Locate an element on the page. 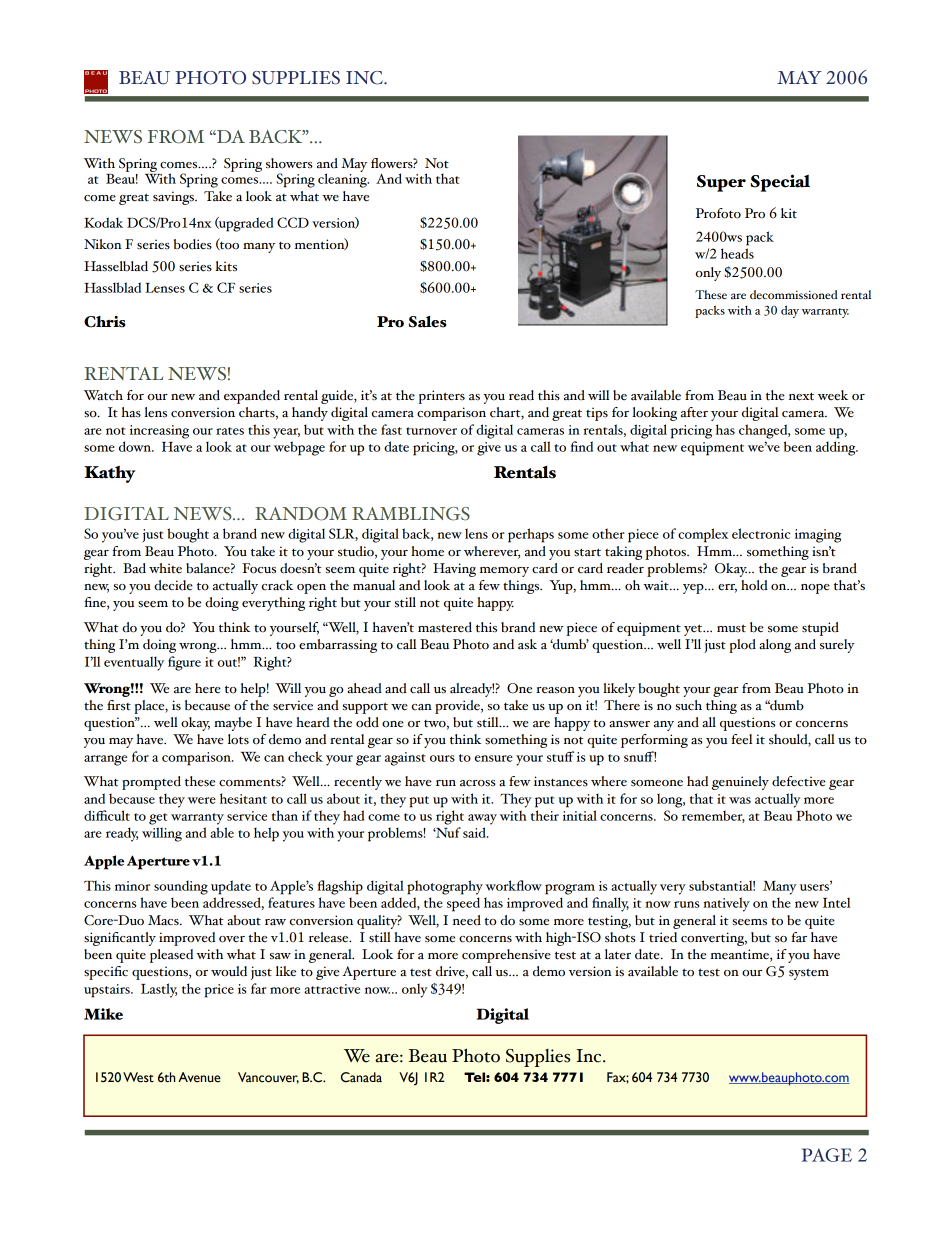  system is located at coordinates (809, 974).
